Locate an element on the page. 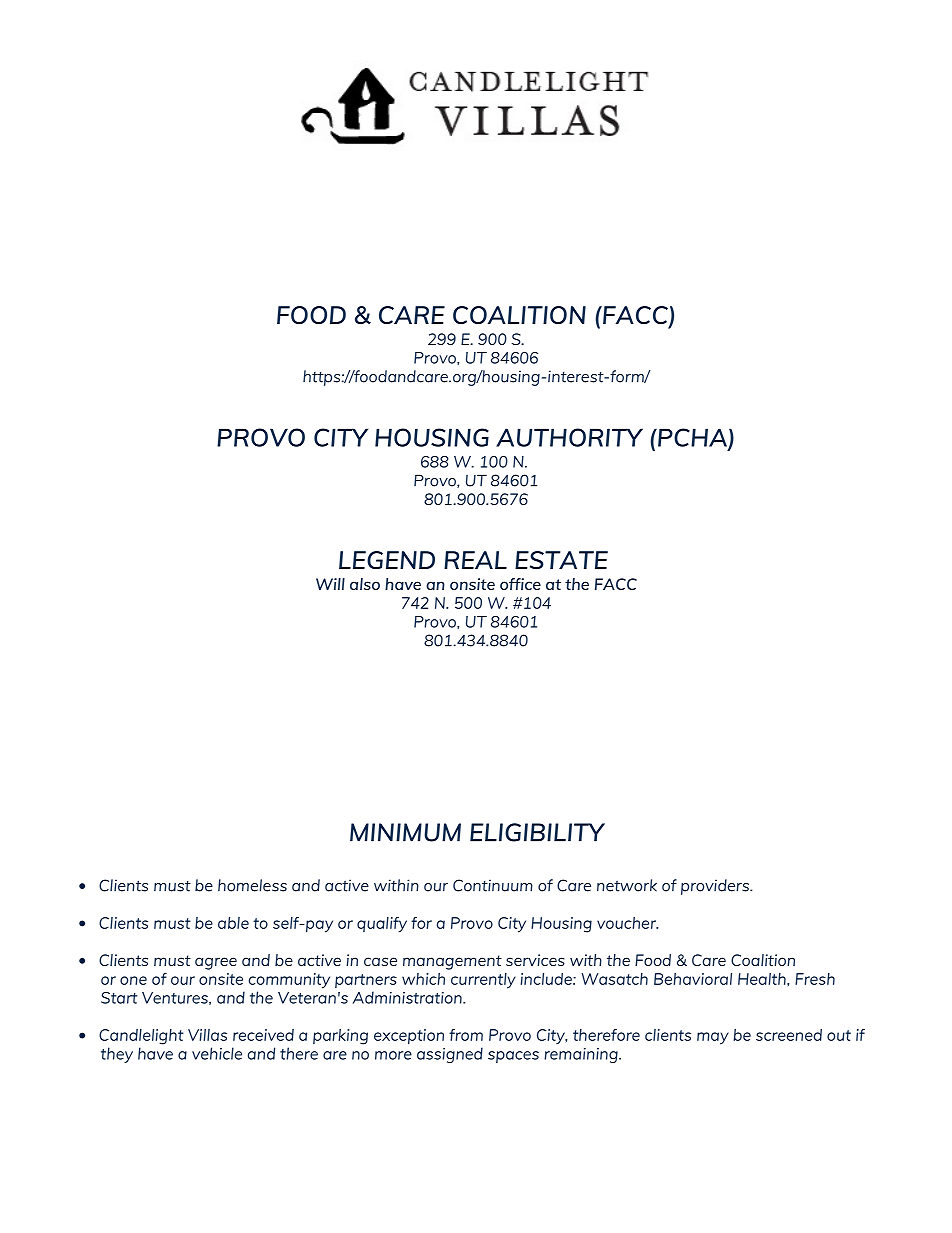  from is located at coordinates (466, 1035).
